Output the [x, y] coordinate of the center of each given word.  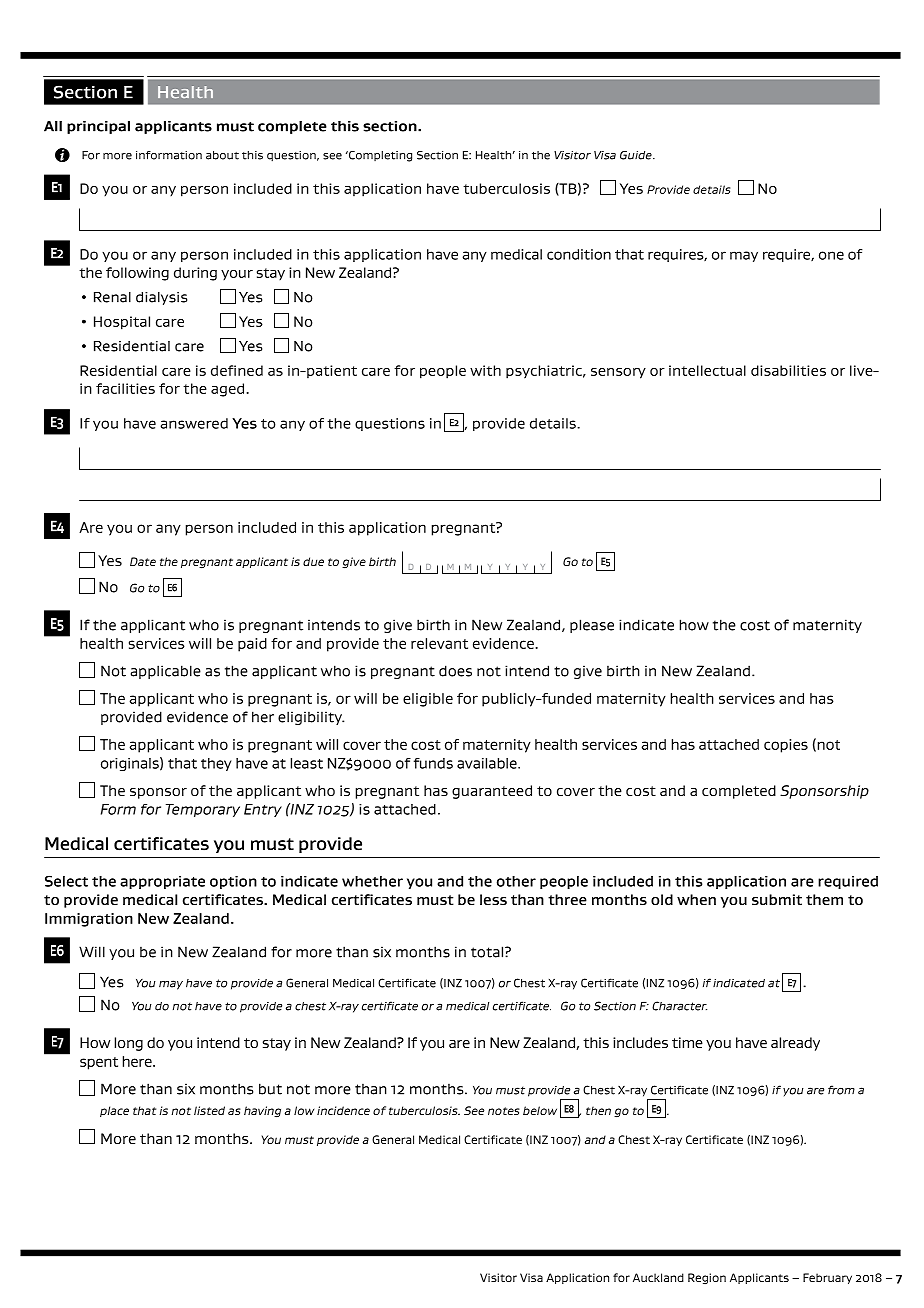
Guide [637, 155]
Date [143, 561]
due [313, 561]
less [493, 899]
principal [98, 127]
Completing [379, 156]
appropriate [162, 882]
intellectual [707, 370]
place [114, 1111]
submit [777, 900]
